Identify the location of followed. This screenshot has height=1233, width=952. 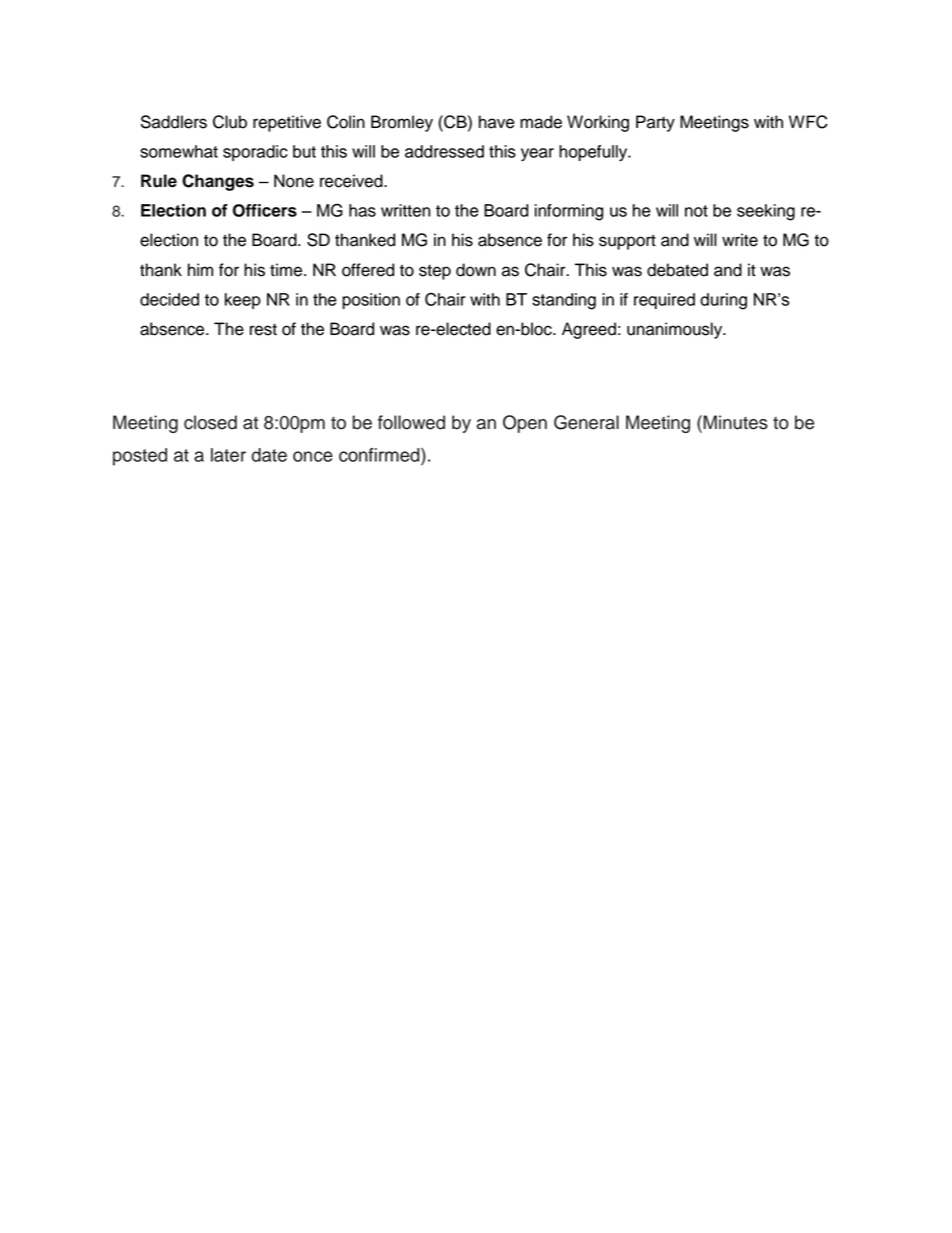
(411, 422).
